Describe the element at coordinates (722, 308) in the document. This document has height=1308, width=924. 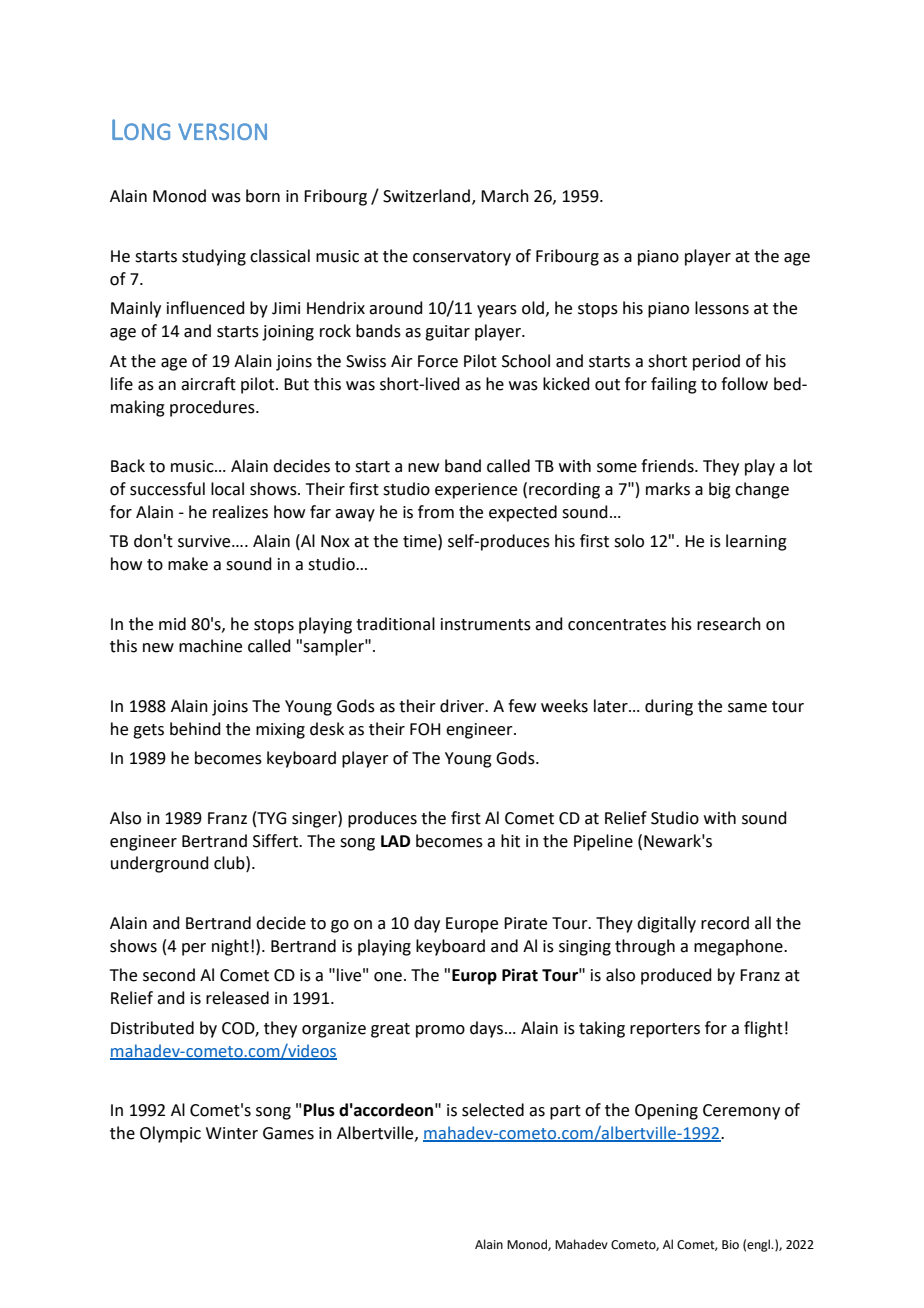
I see `lessons` at that location.
